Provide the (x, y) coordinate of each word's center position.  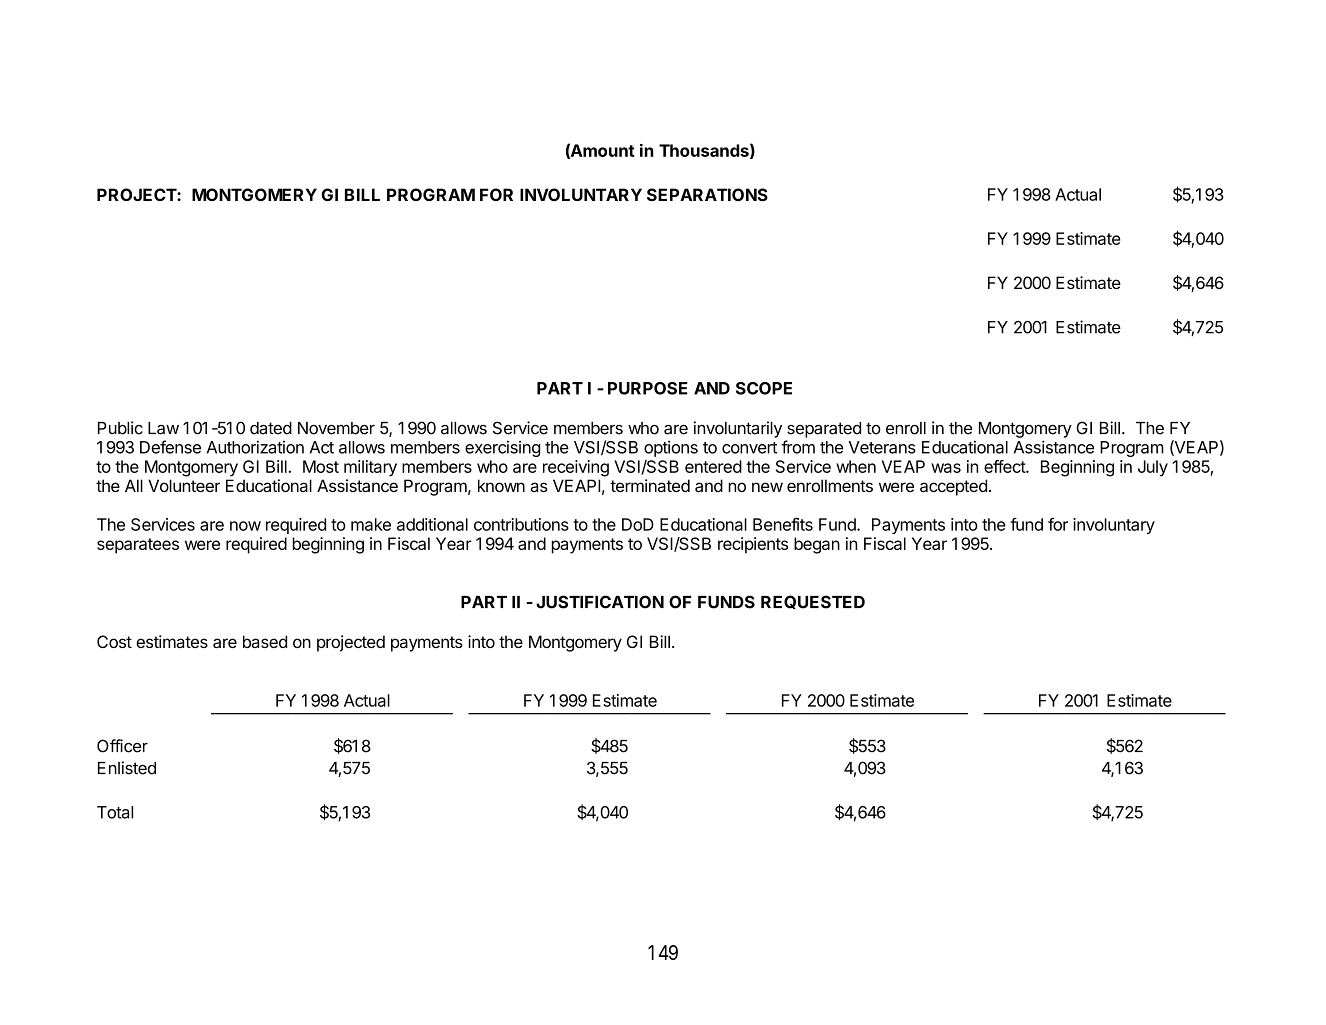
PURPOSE (648, 388)
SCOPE (764, 388)
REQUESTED (813, 602)
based (265, 641)
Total (115, 812)
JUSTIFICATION (600, 602)
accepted (953, 487)
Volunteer (184, 485)
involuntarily (738, 429)
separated (824, 430)
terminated (650, 485)
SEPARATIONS (707, 194)
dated (271, 428)
